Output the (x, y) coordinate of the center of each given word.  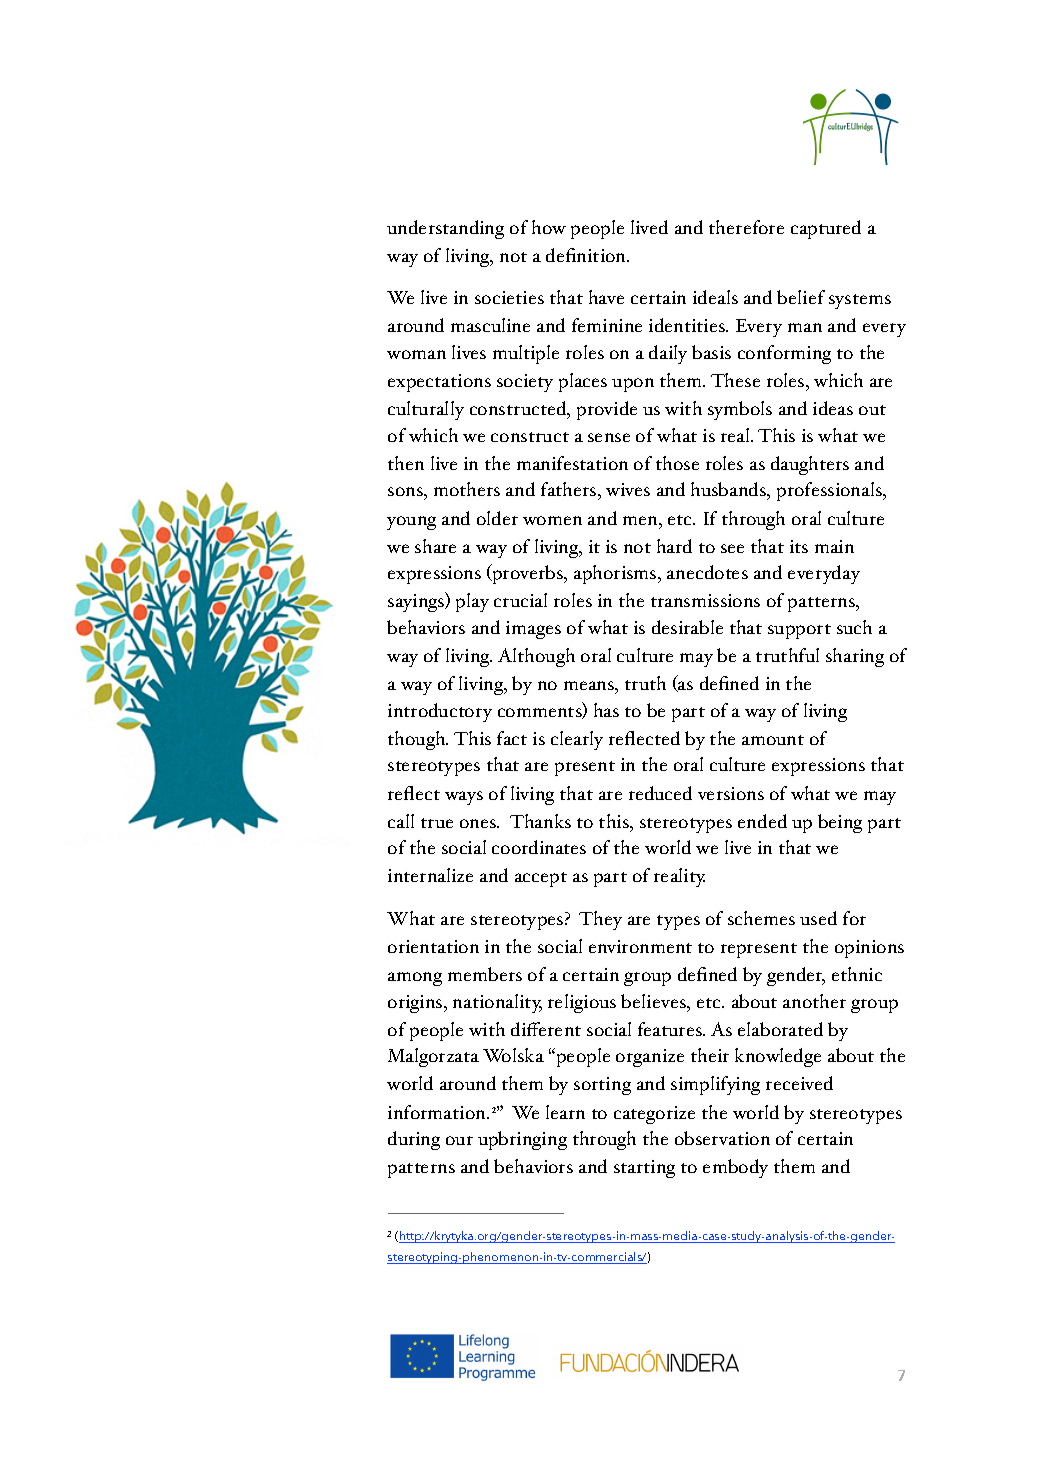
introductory (440, 712)
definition (587, 255)
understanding (445, 229)
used (818, 918)
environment (640, 946)
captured (826, 229)
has (606, 710)
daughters (810, 465)
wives (628, 489)
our (459, 1140)
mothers (467, 489)
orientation (433, 946)
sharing (855, 657)
